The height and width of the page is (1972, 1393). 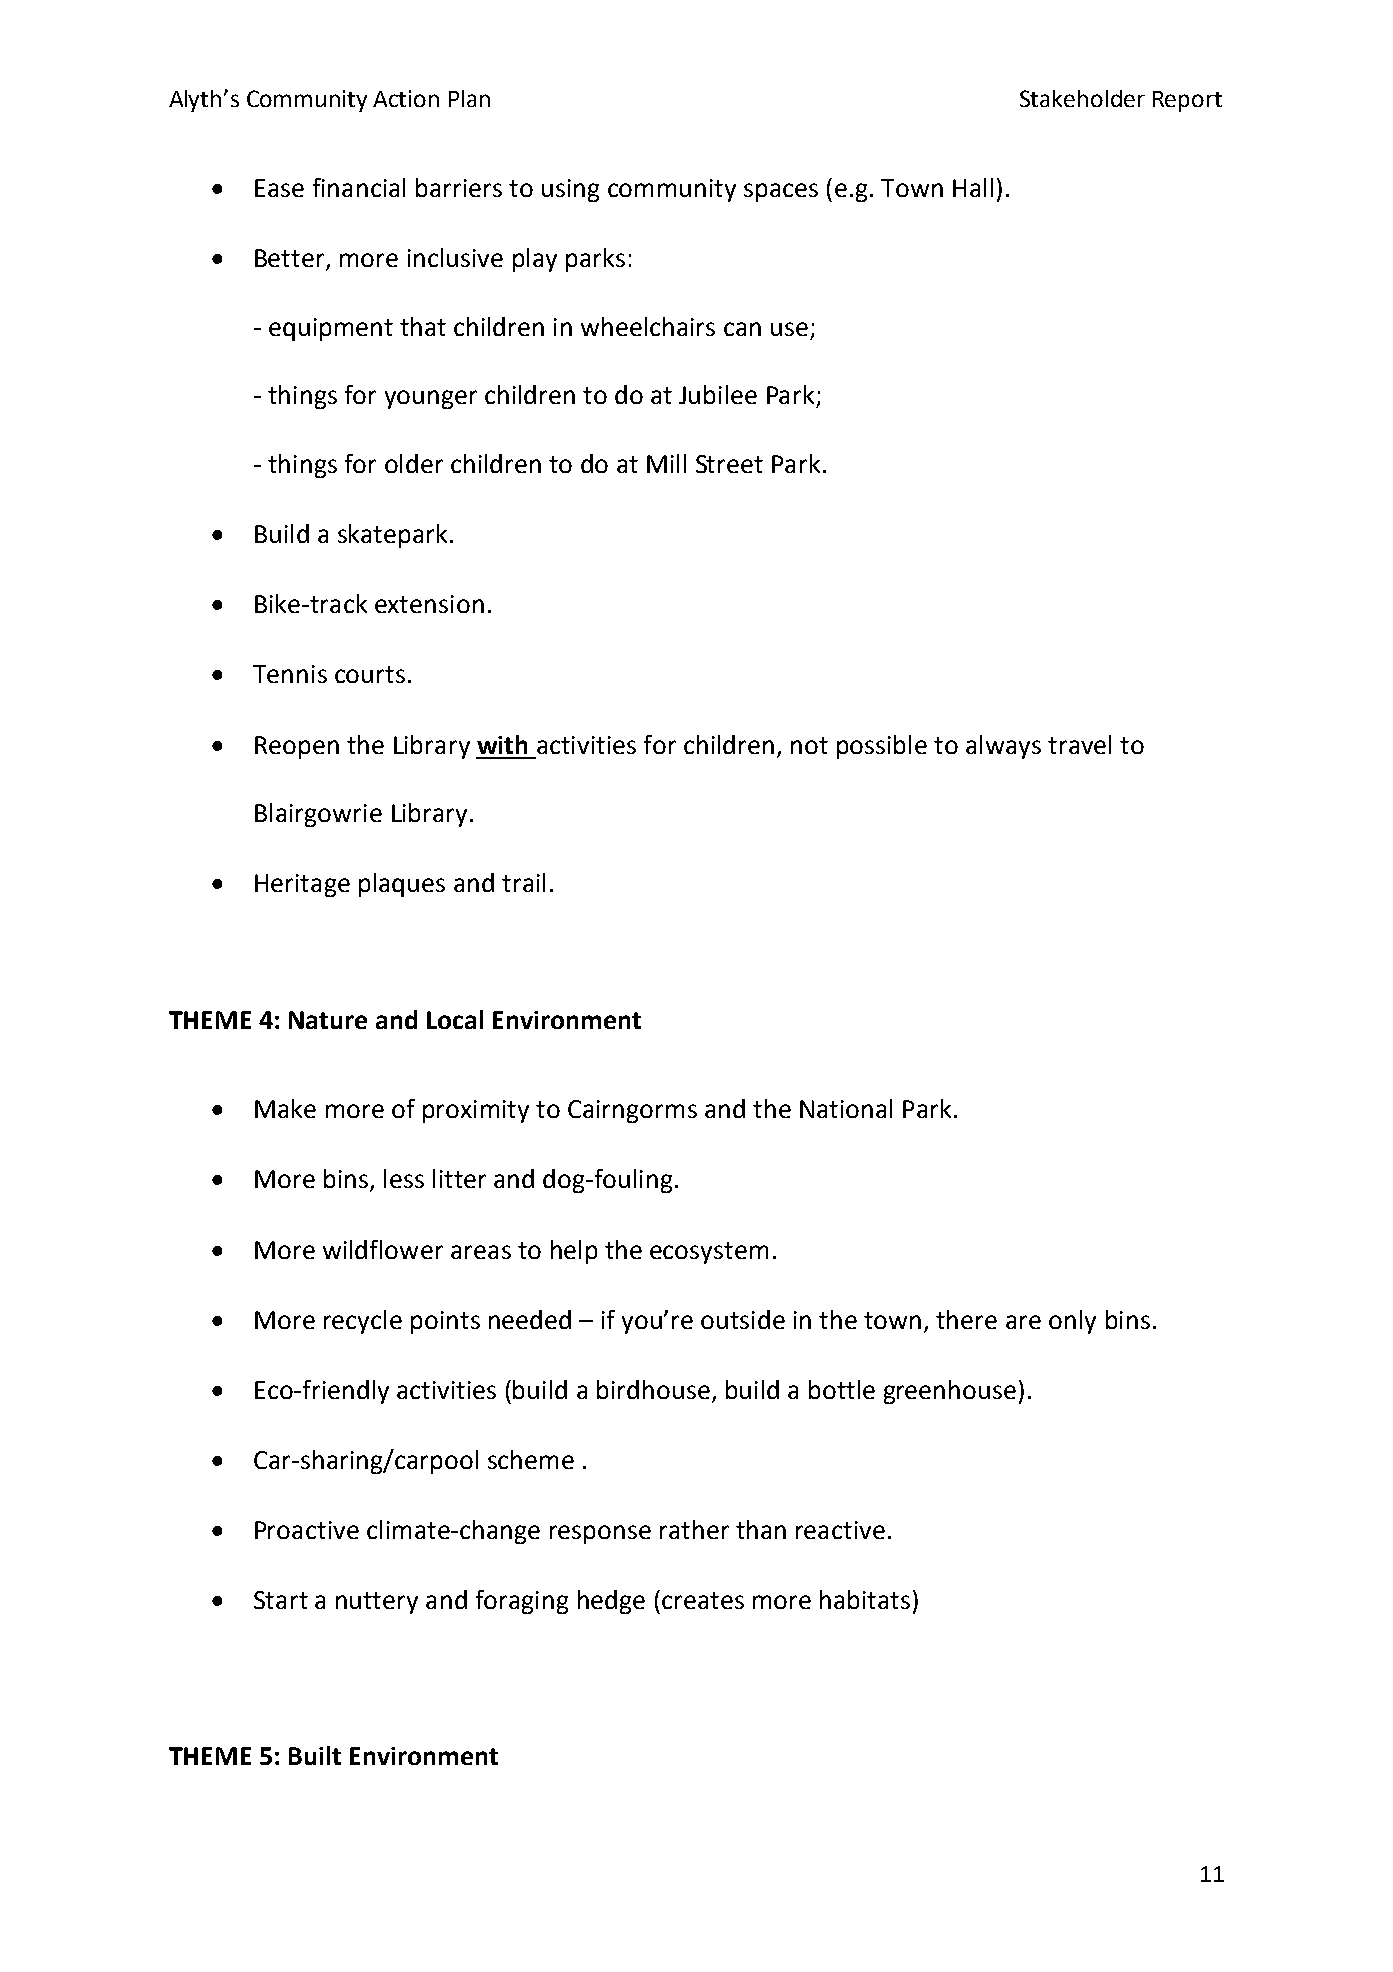 I want to click on financial, so click(x=359, y=187).
